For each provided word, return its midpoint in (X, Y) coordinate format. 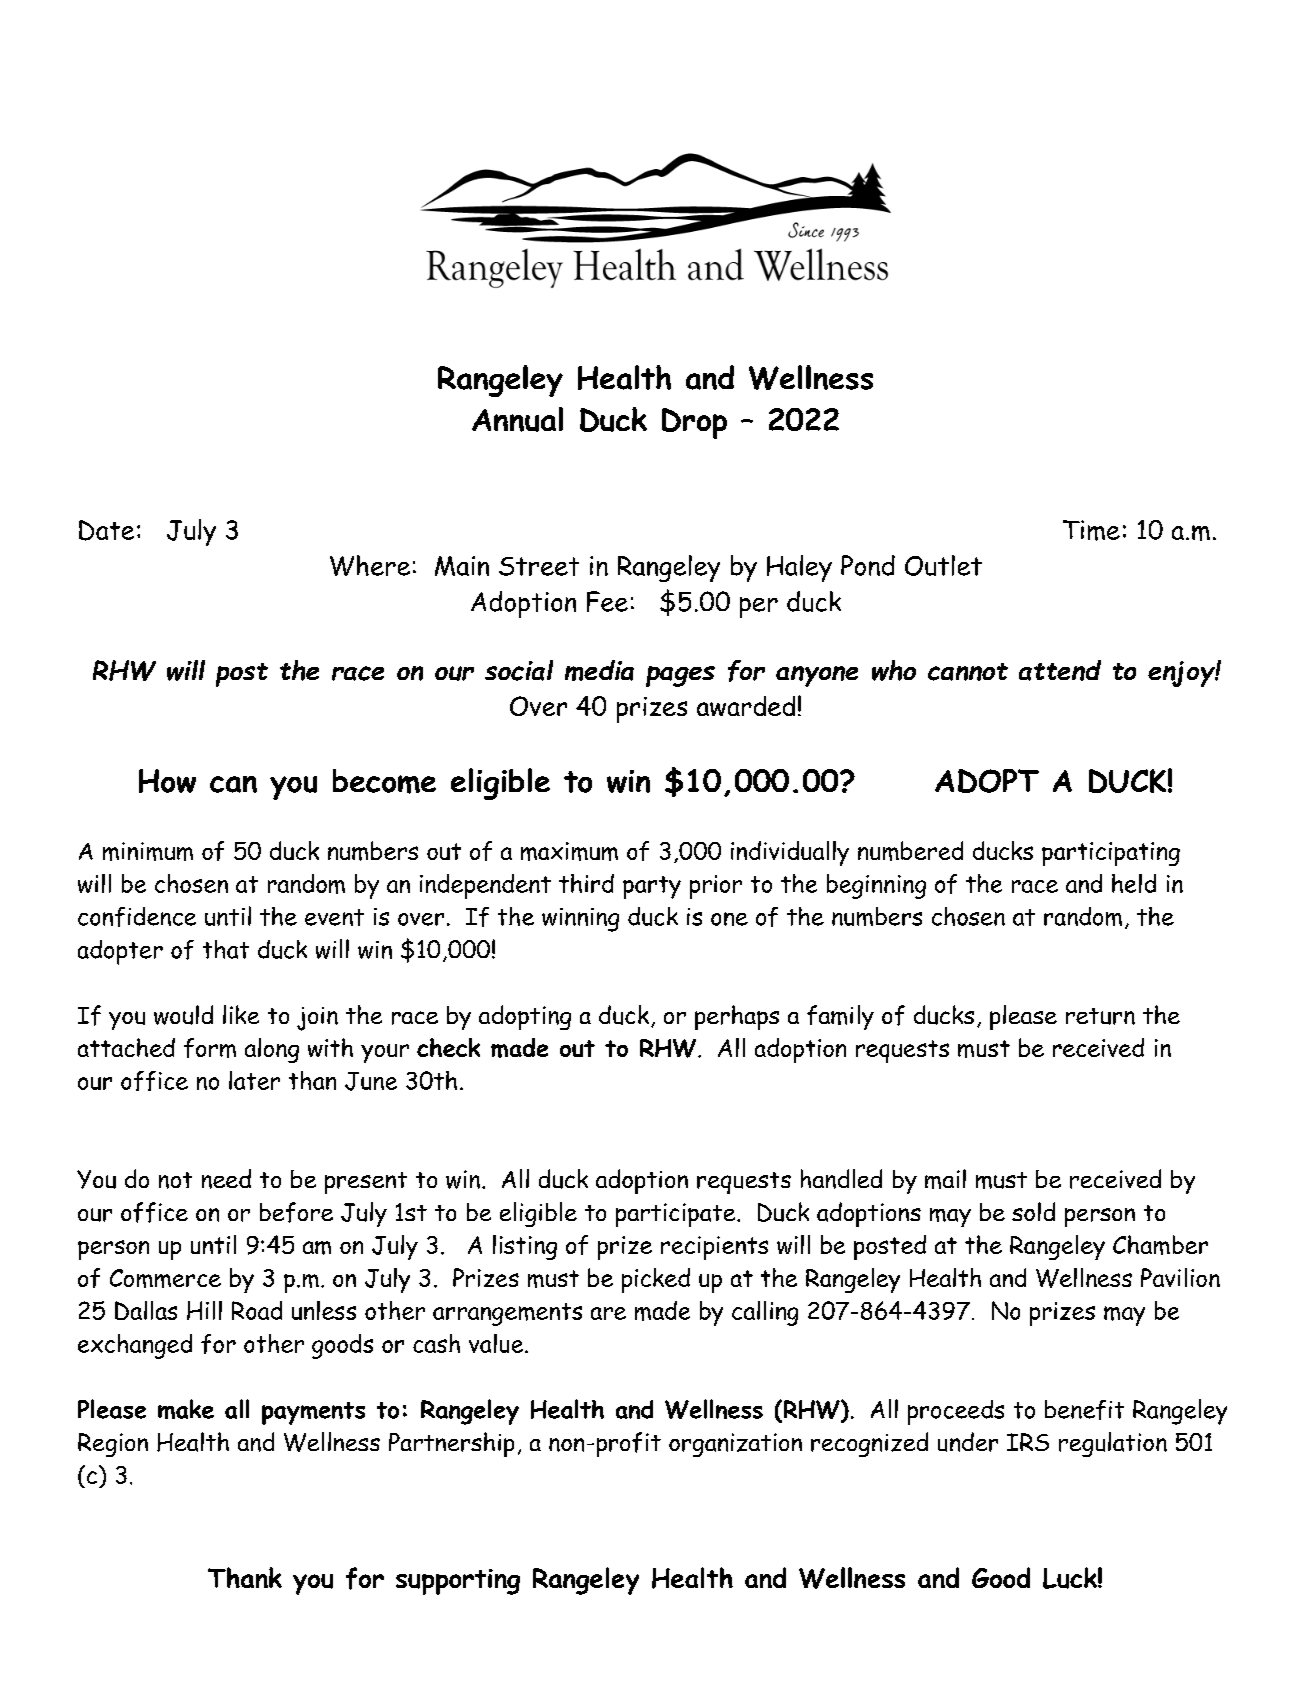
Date (106, 530)
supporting (458, 1582)
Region (113, 1445)
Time (1091, 530)
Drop (694, 423)
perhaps (737, 1017)
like (241, 1014)
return (1100, 1016)
